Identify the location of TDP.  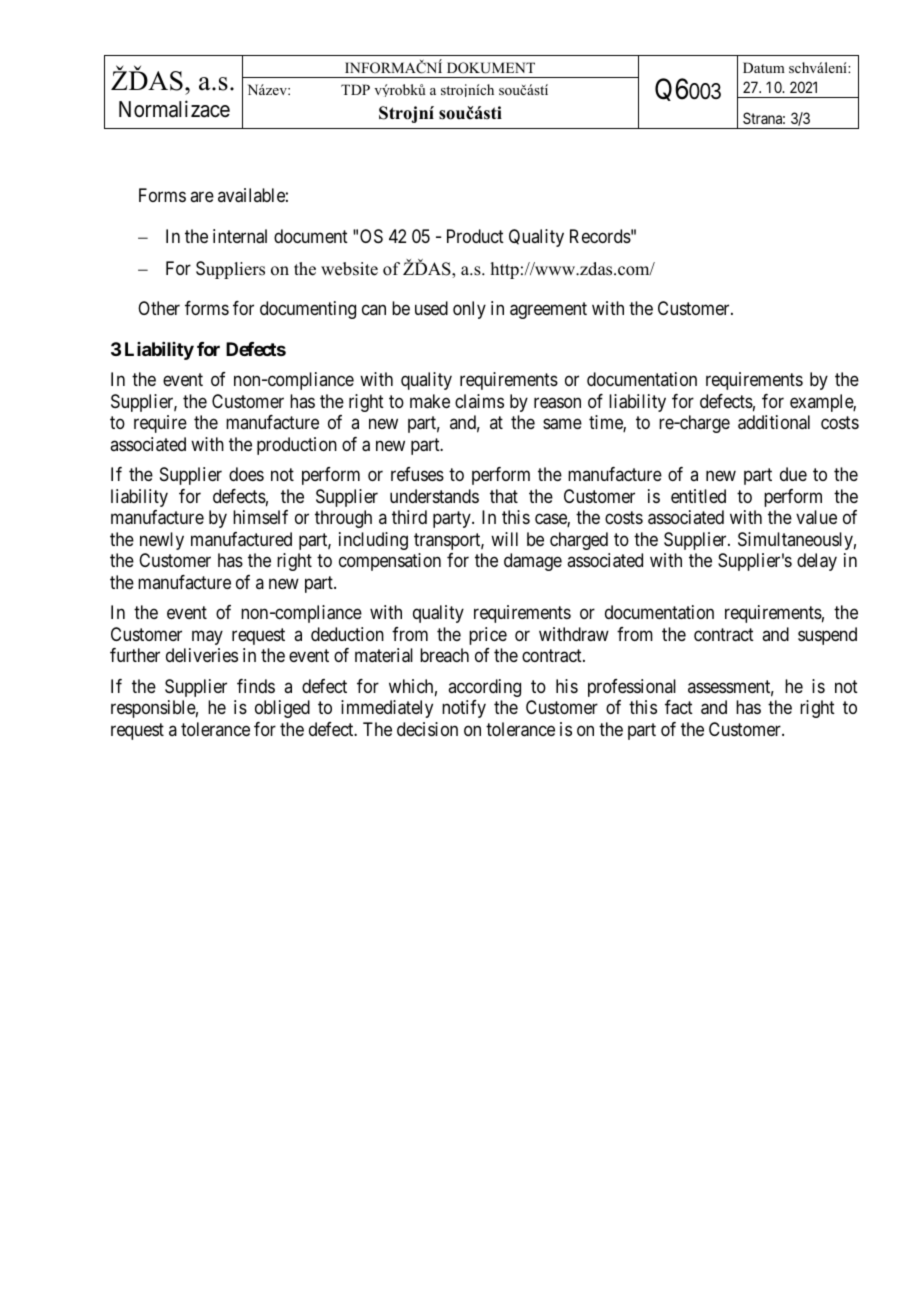
(355, 89).
